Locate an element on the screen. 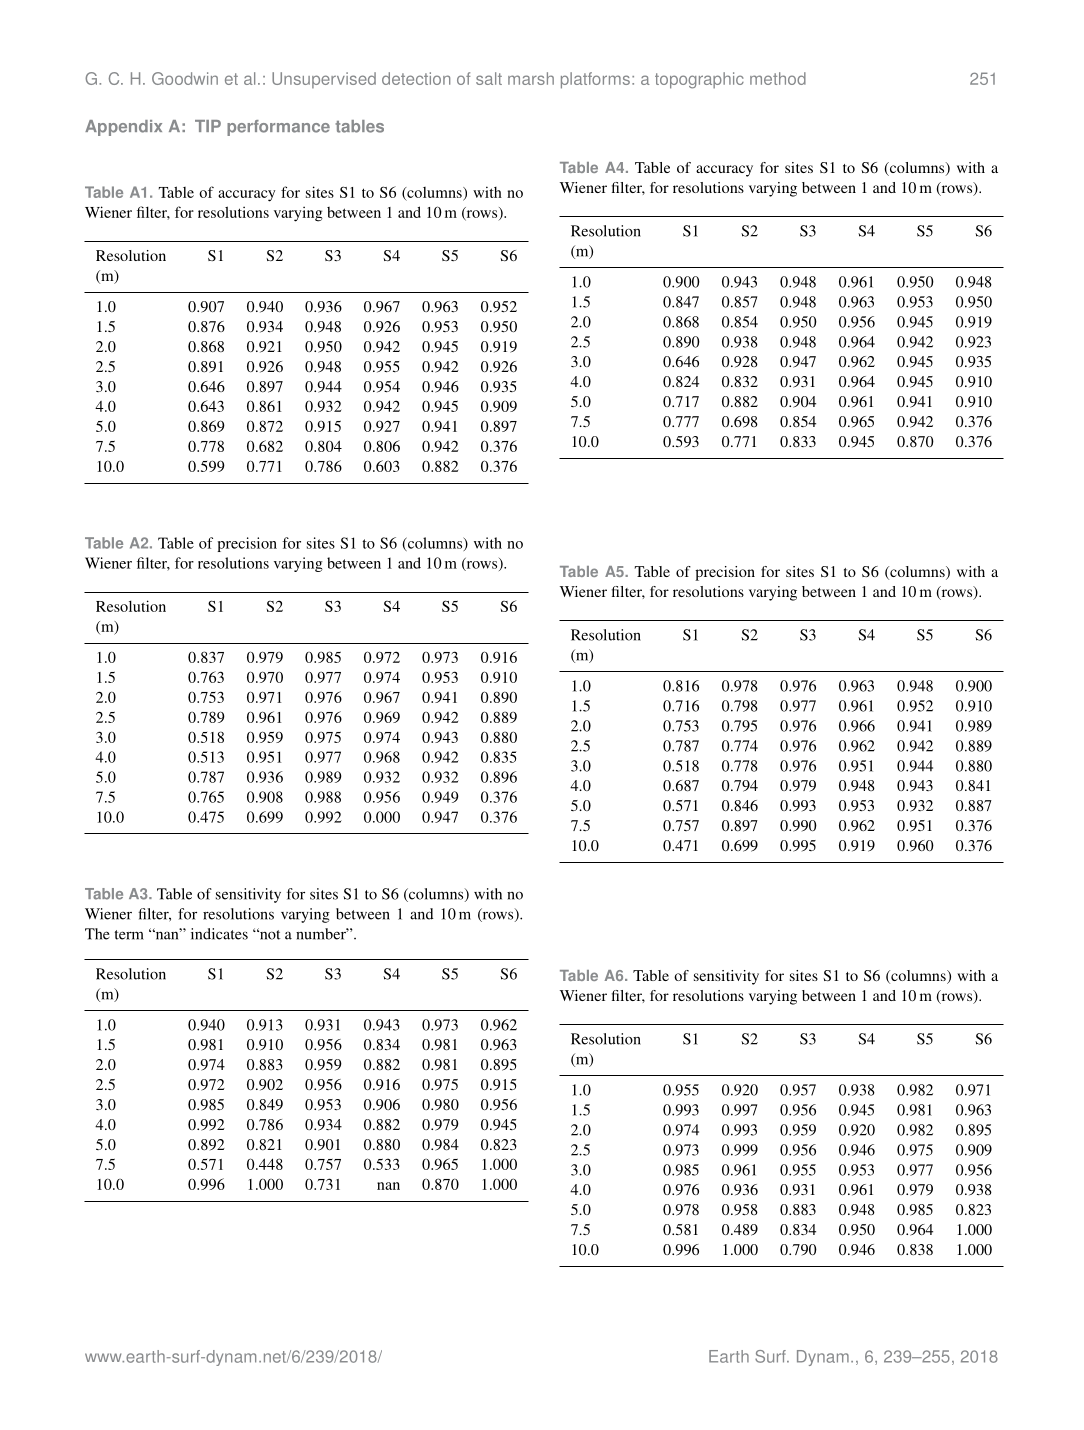 The image size is (1084, 1430). detection is located at coordinates (416, 78).
